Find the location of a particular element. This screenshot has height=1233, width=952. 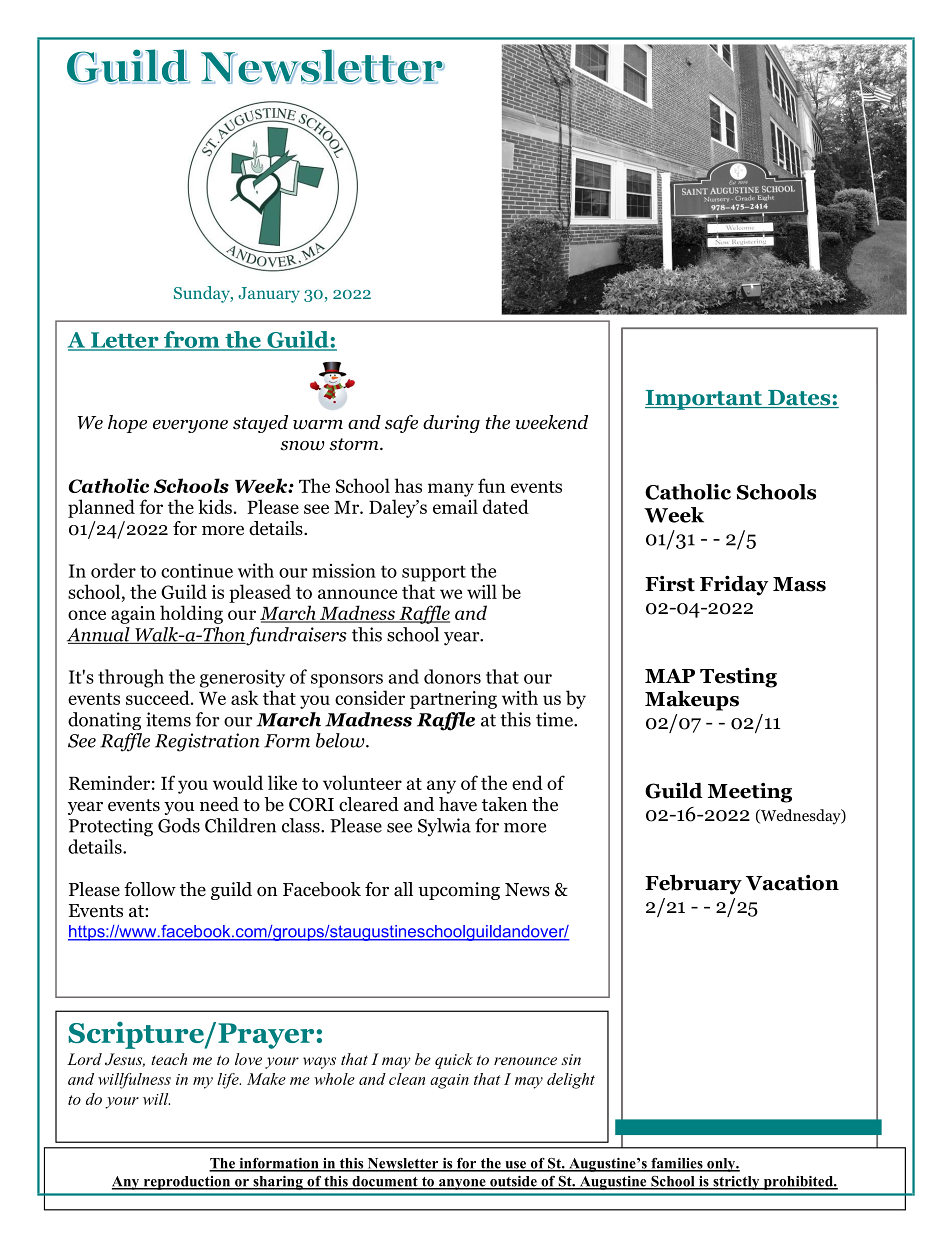

during is located at coordinates (451, 424).
